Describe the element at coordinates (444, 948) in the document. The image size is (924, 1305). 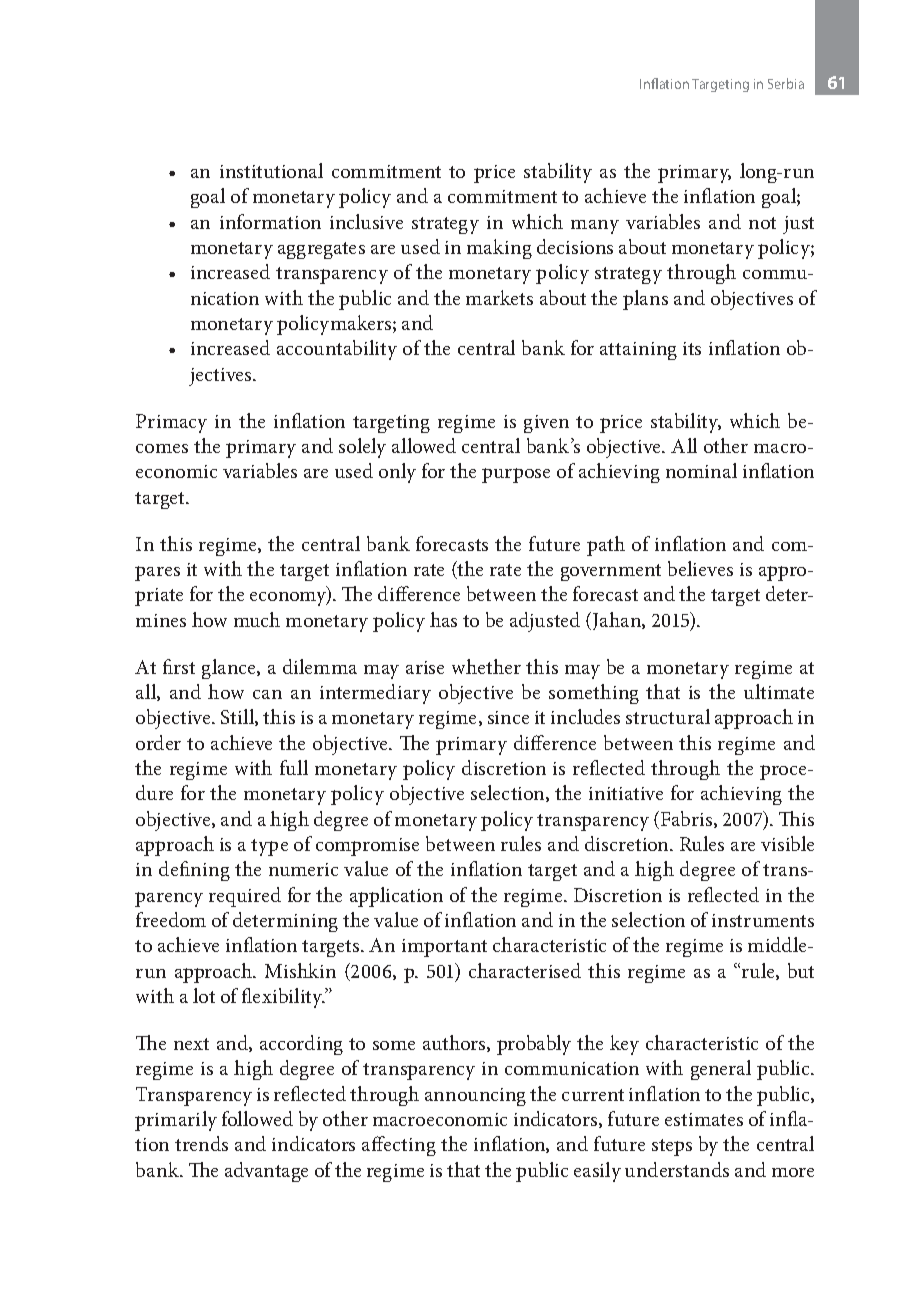
I see `important` at that location.
